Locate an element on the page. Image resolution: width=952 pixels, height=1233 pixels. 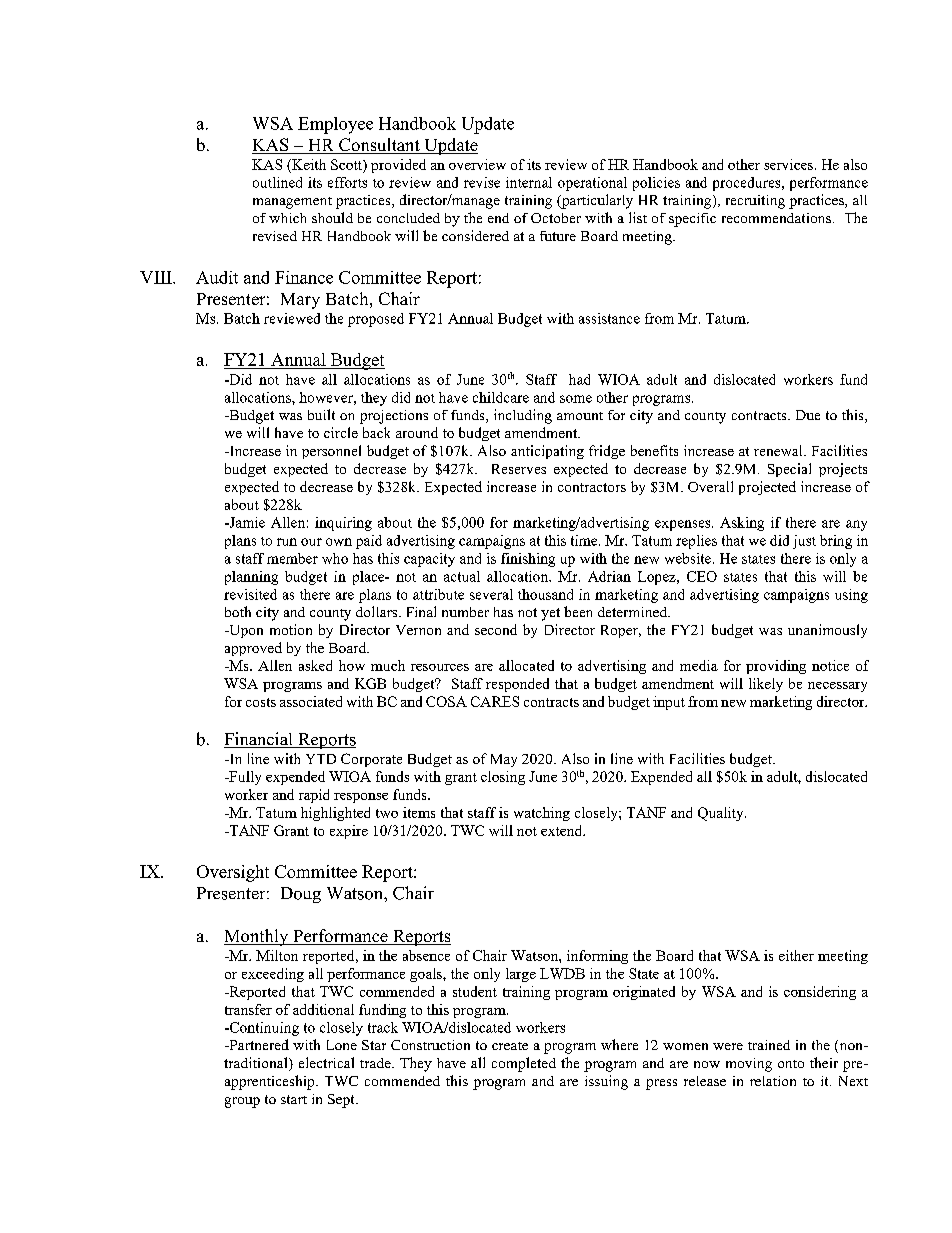
Keith is located at coordinates (308, 164).
